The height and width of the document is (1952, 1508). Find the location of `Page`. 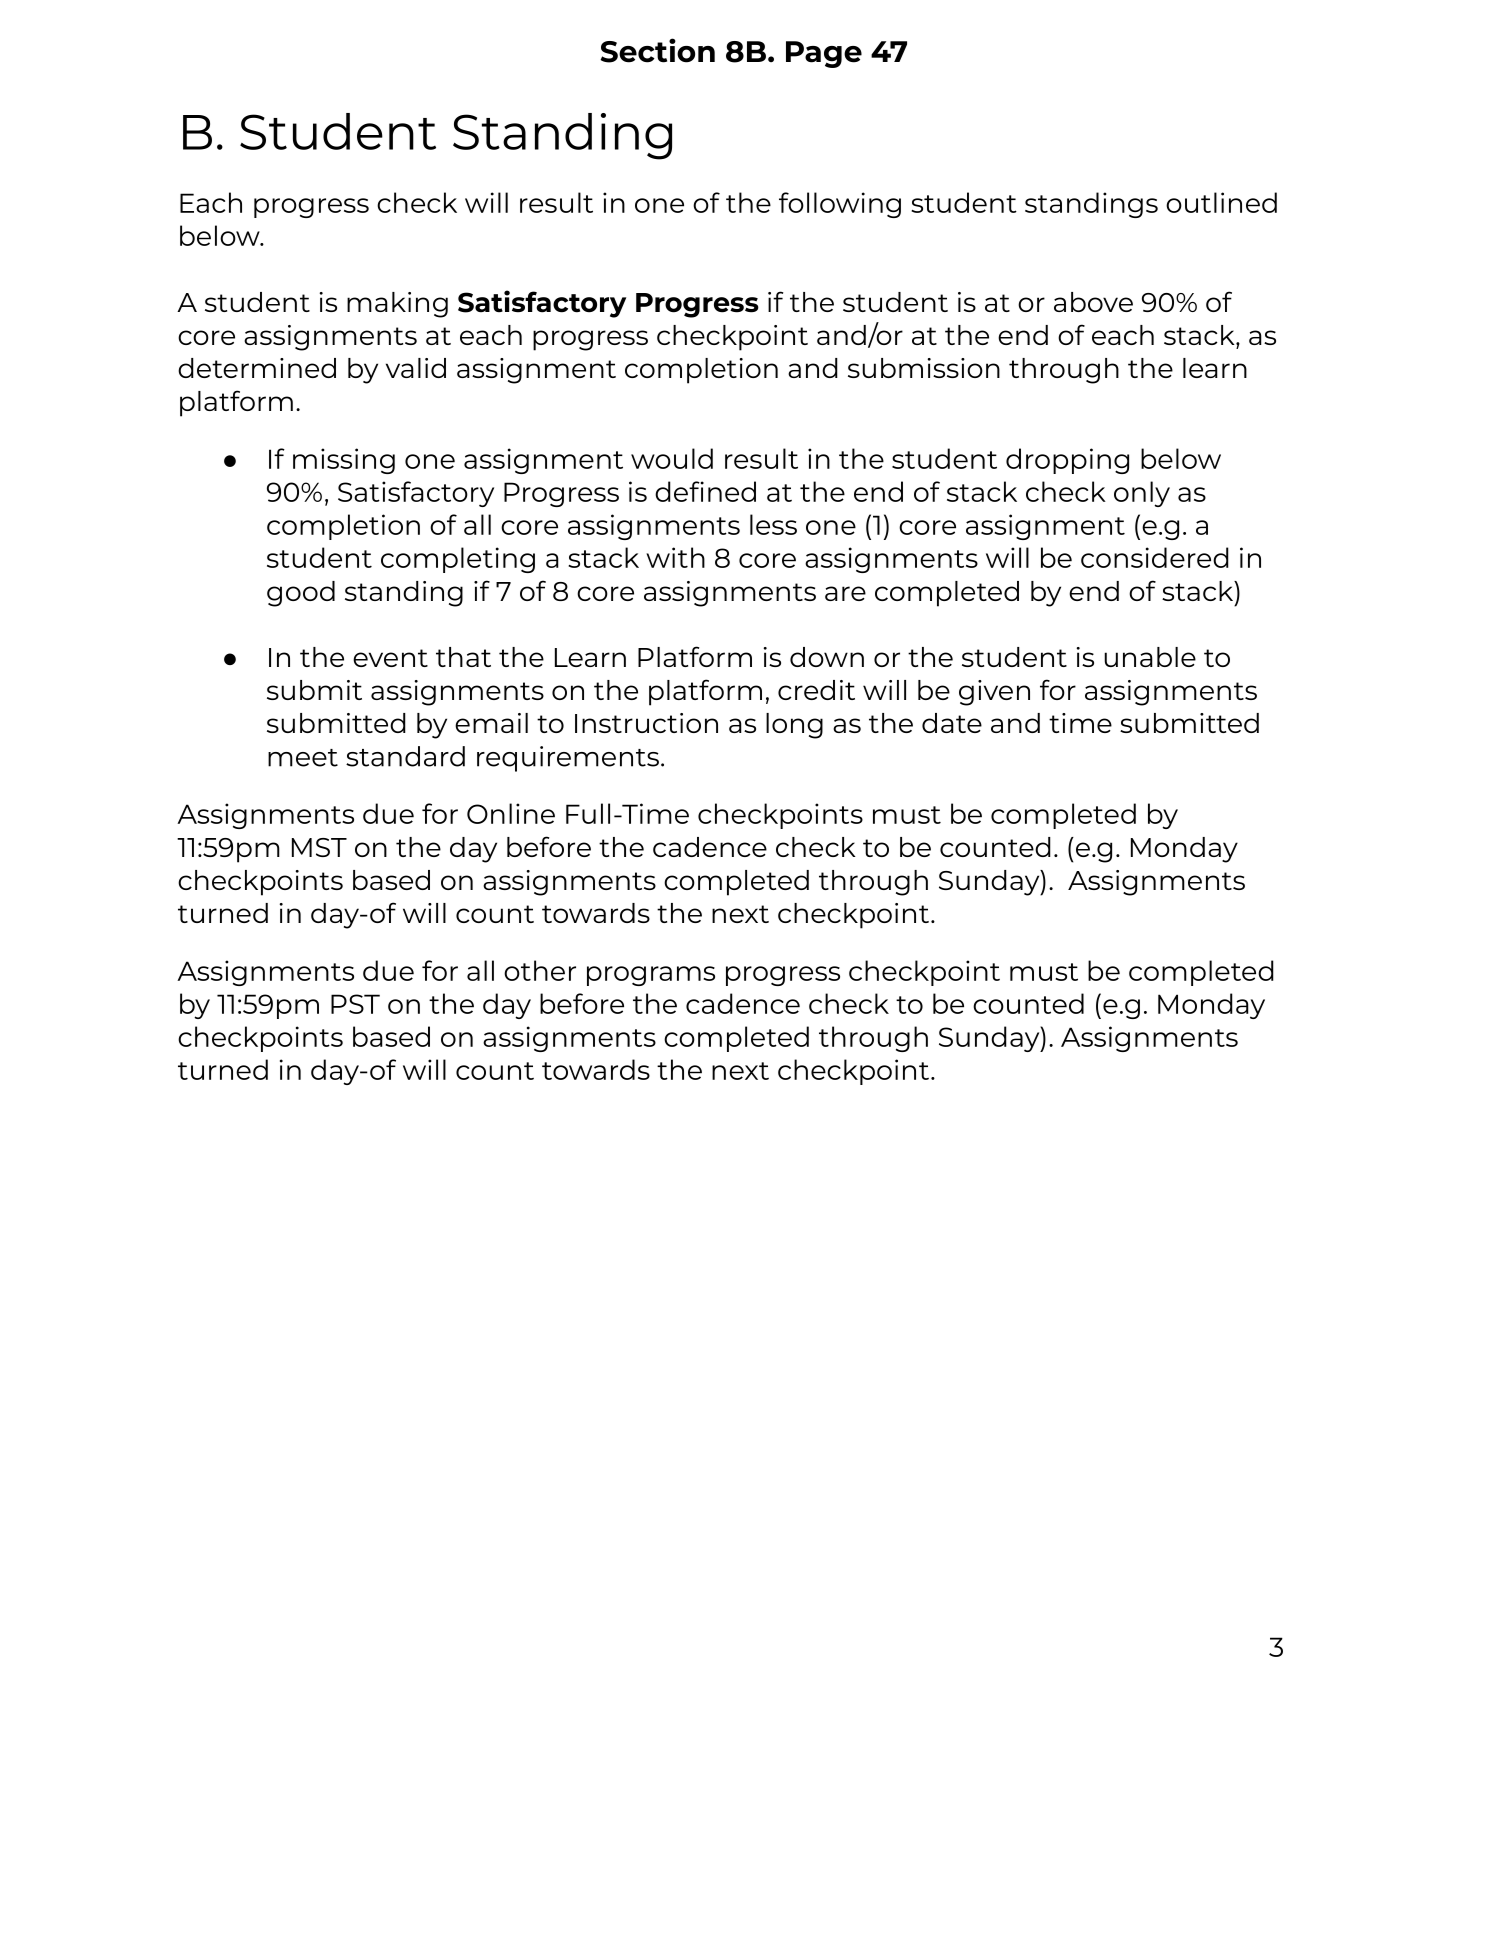

Page is located at coordinates (824, 54).
